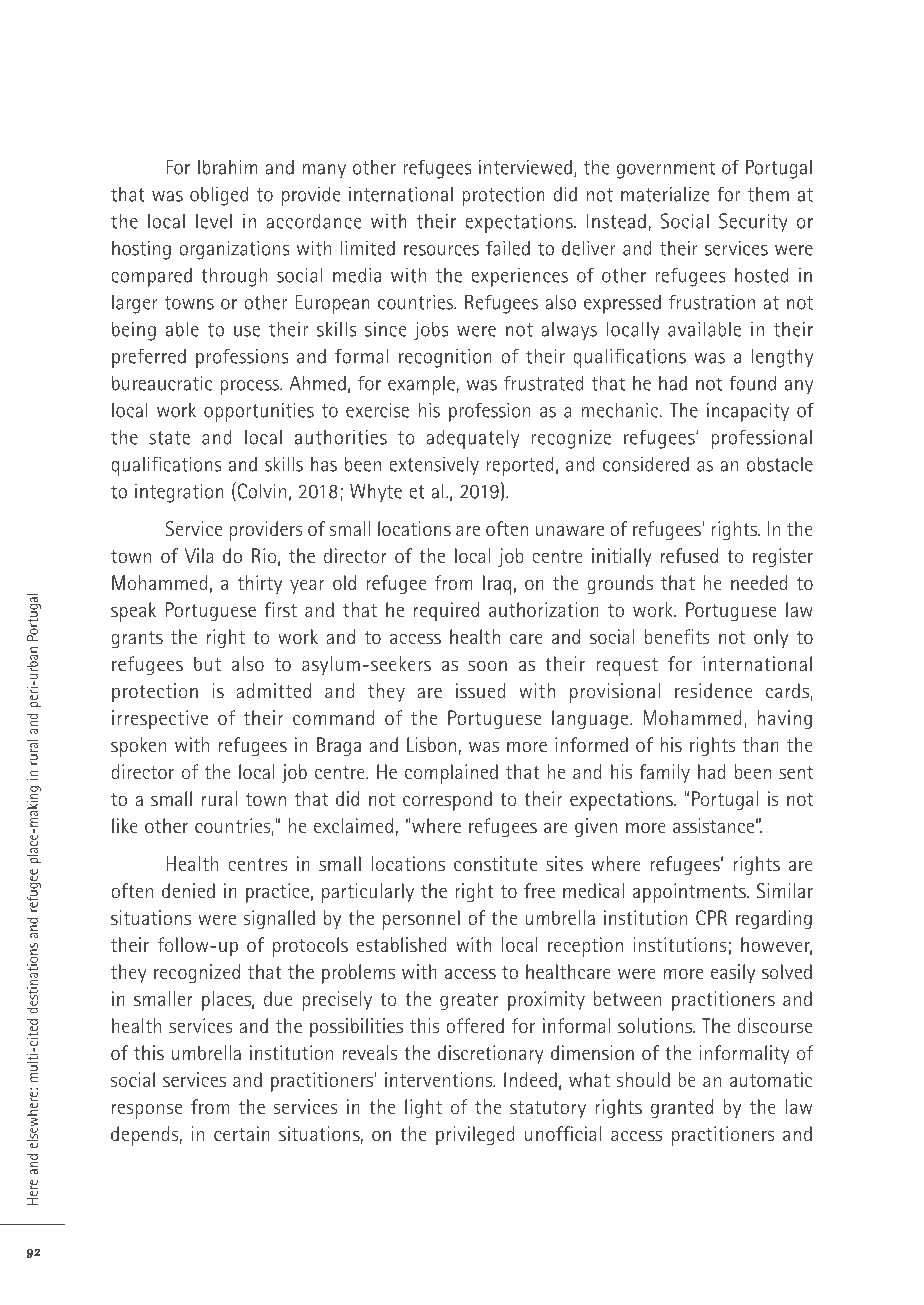  Describe the element at coordinates (434, 465) in the screenshot. I see `extensively` at that location.
